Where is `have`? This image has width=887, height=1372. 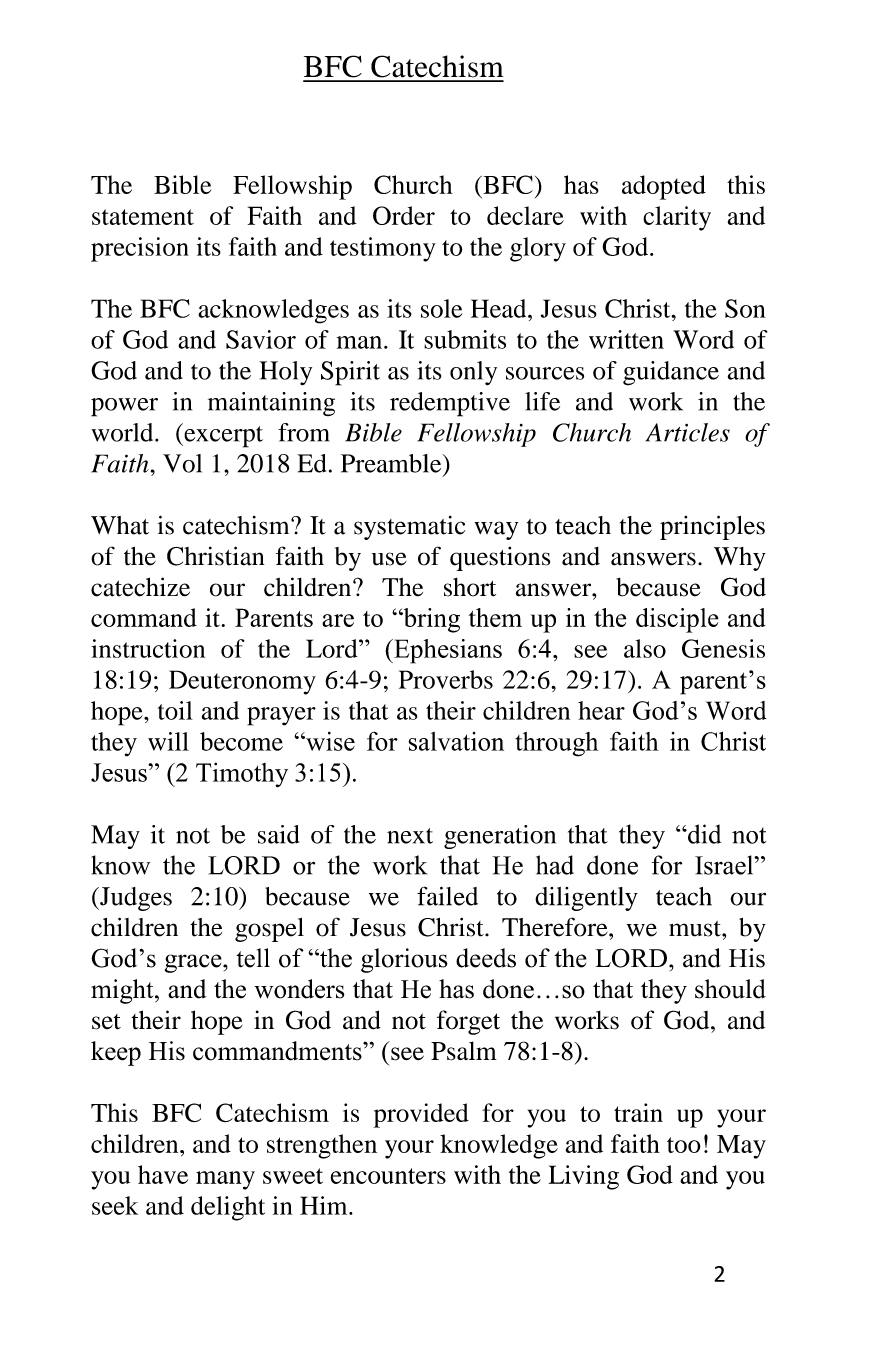 have is located at coordinates (163, 1174).
